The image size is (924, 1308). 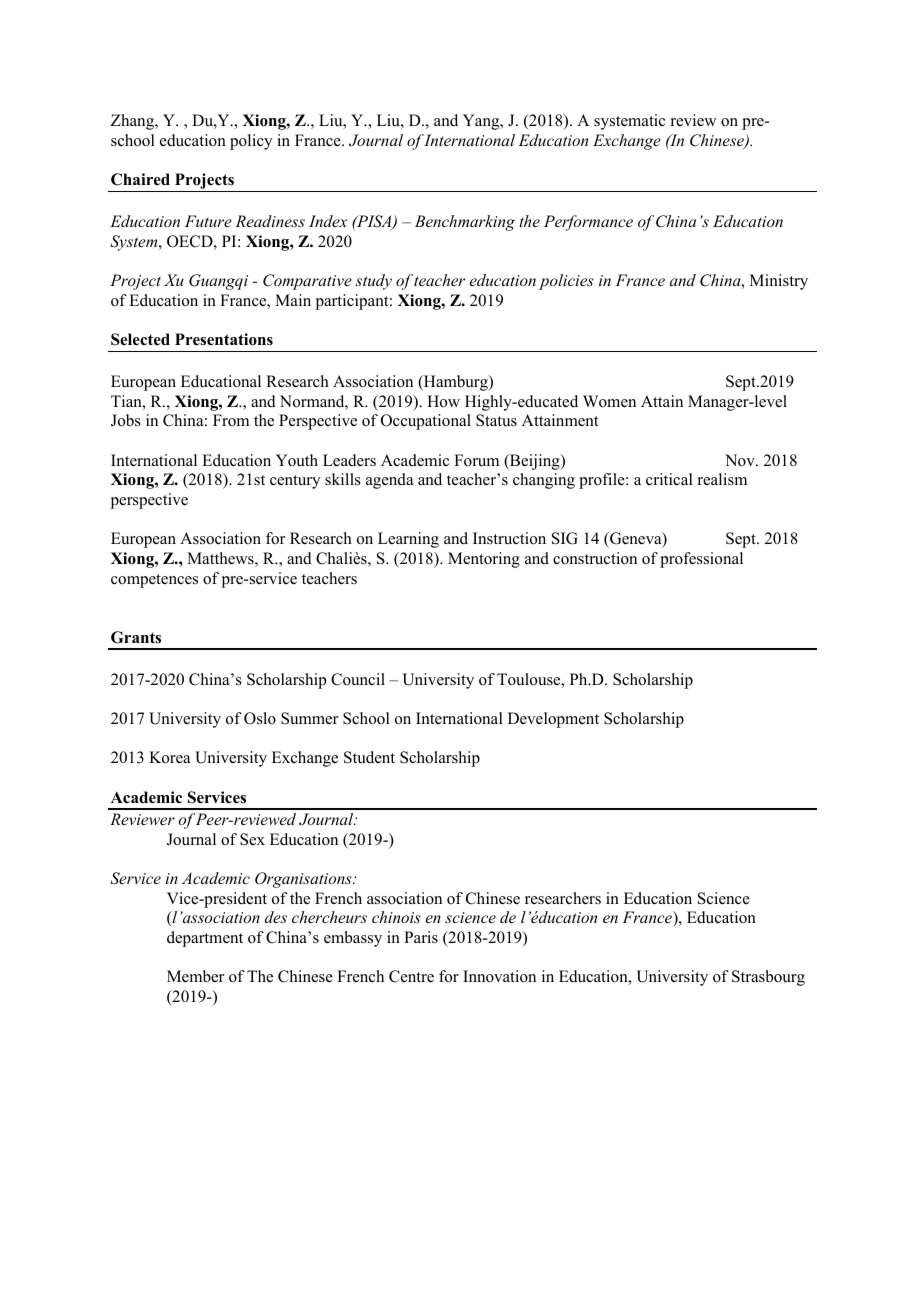 What do you see at coordinates (260, 718) in the document?
I see `Oslo` at bounding box center [260, 718].
